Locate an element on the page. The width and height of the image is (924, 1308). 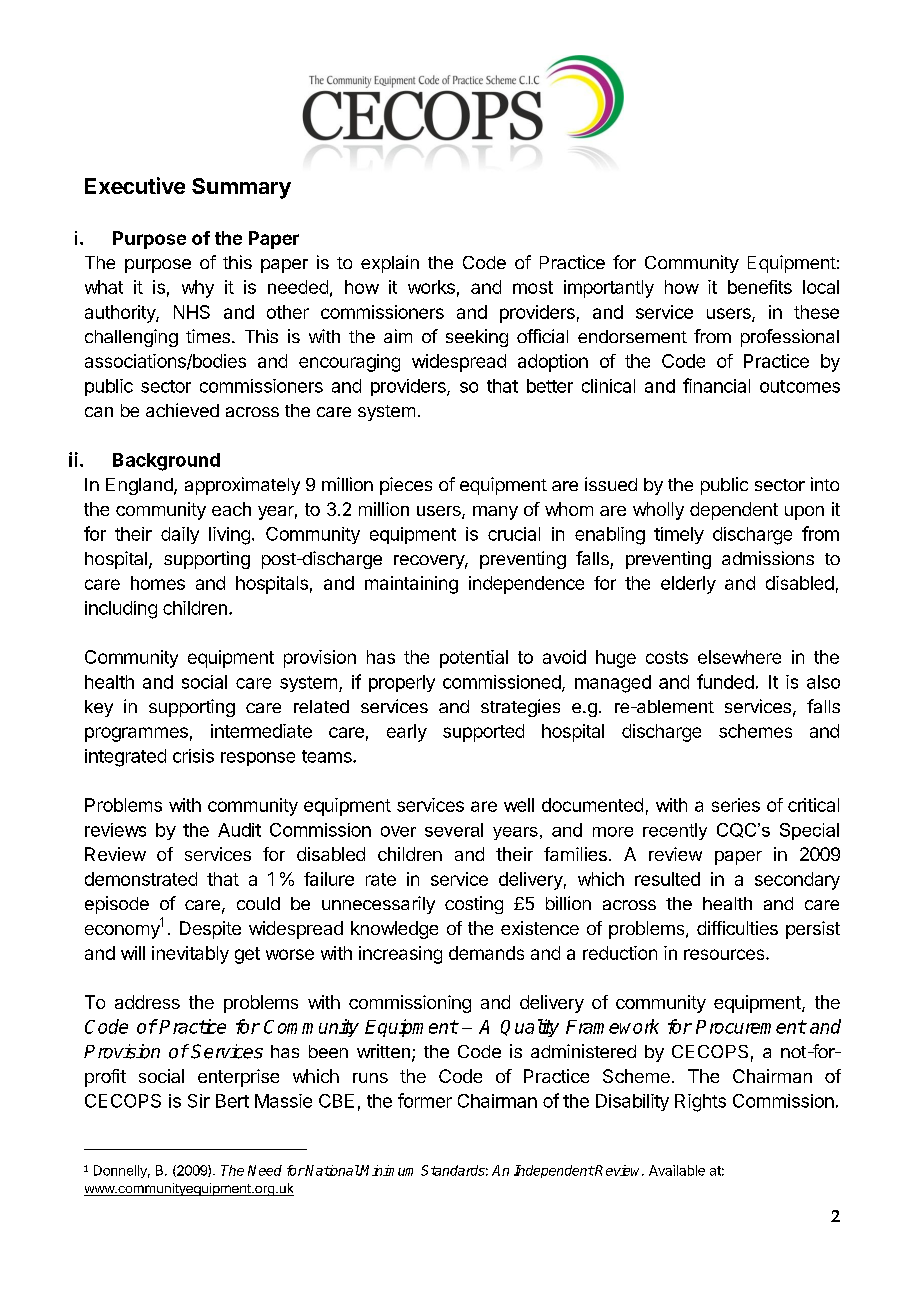
Sir is located at coordinates (199, 1101).
